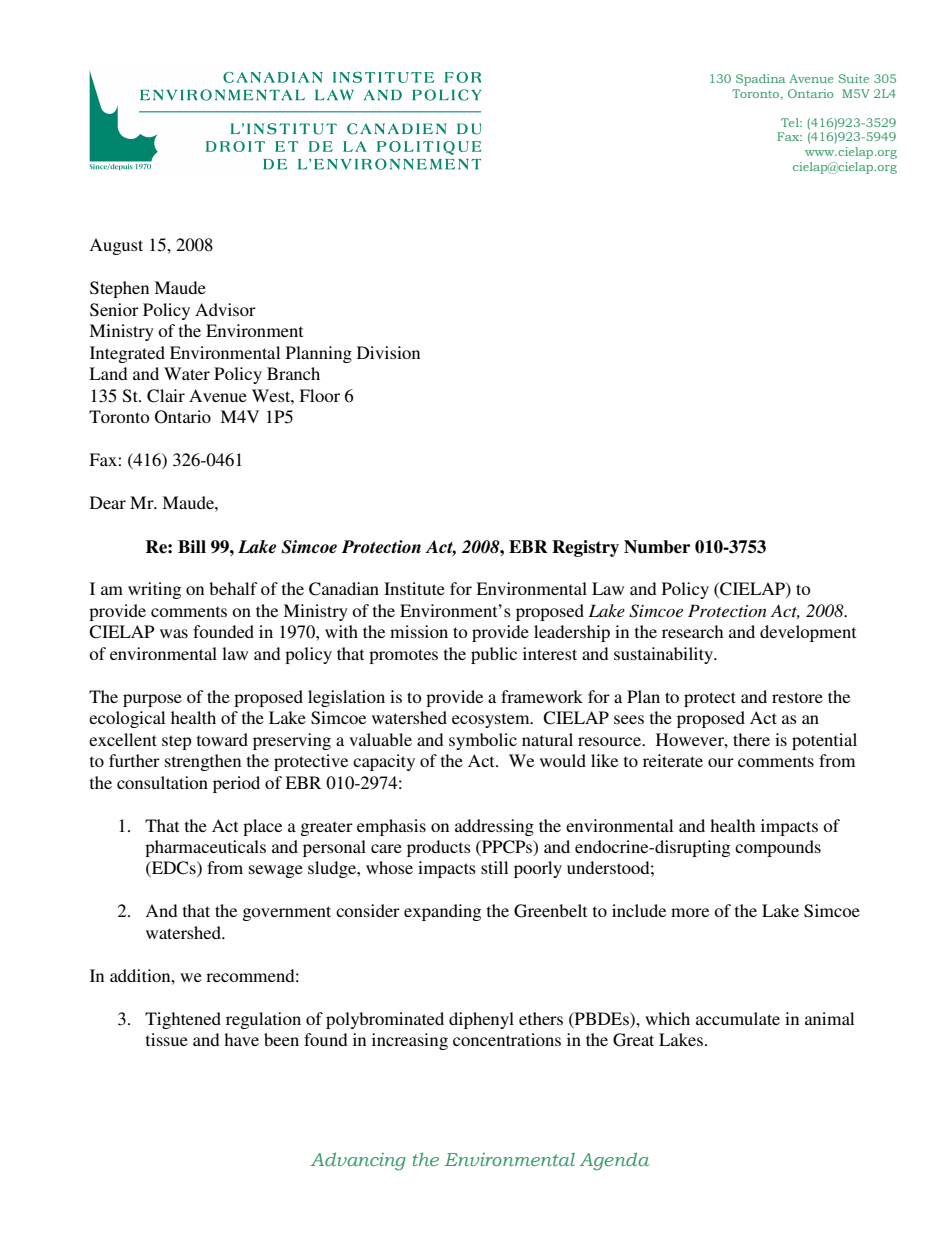  Describe the element at coordinates (791, 122) in the image. I see `Tel` at that location.
